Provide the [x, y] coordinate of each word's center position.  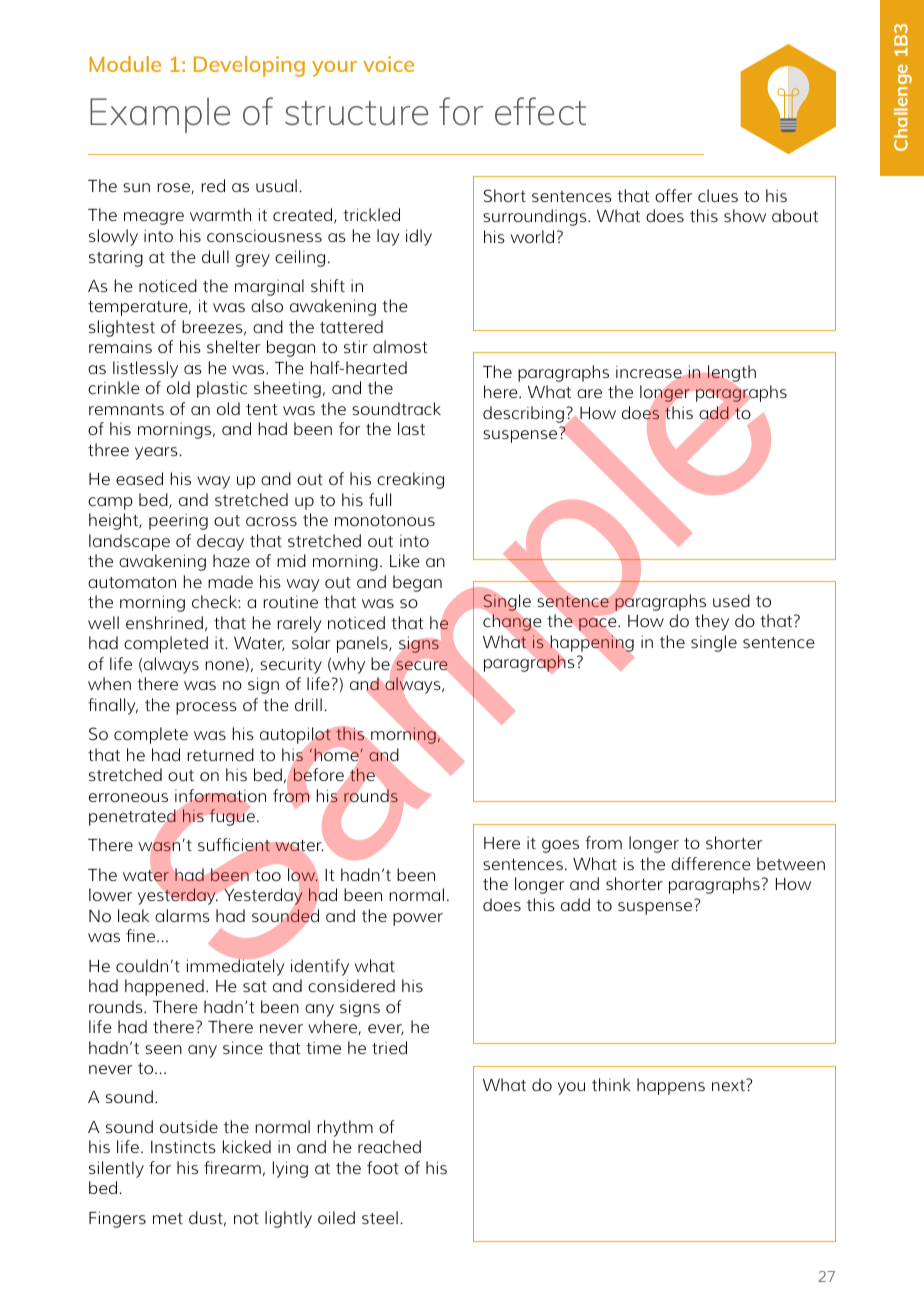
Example [160, 115]
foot [383, 1167]
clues [718, 195]
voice [388, 64]
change [512, 622]
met [168, 1218]
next [729, 1085]
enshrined [164, 622]
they [712, 622]
